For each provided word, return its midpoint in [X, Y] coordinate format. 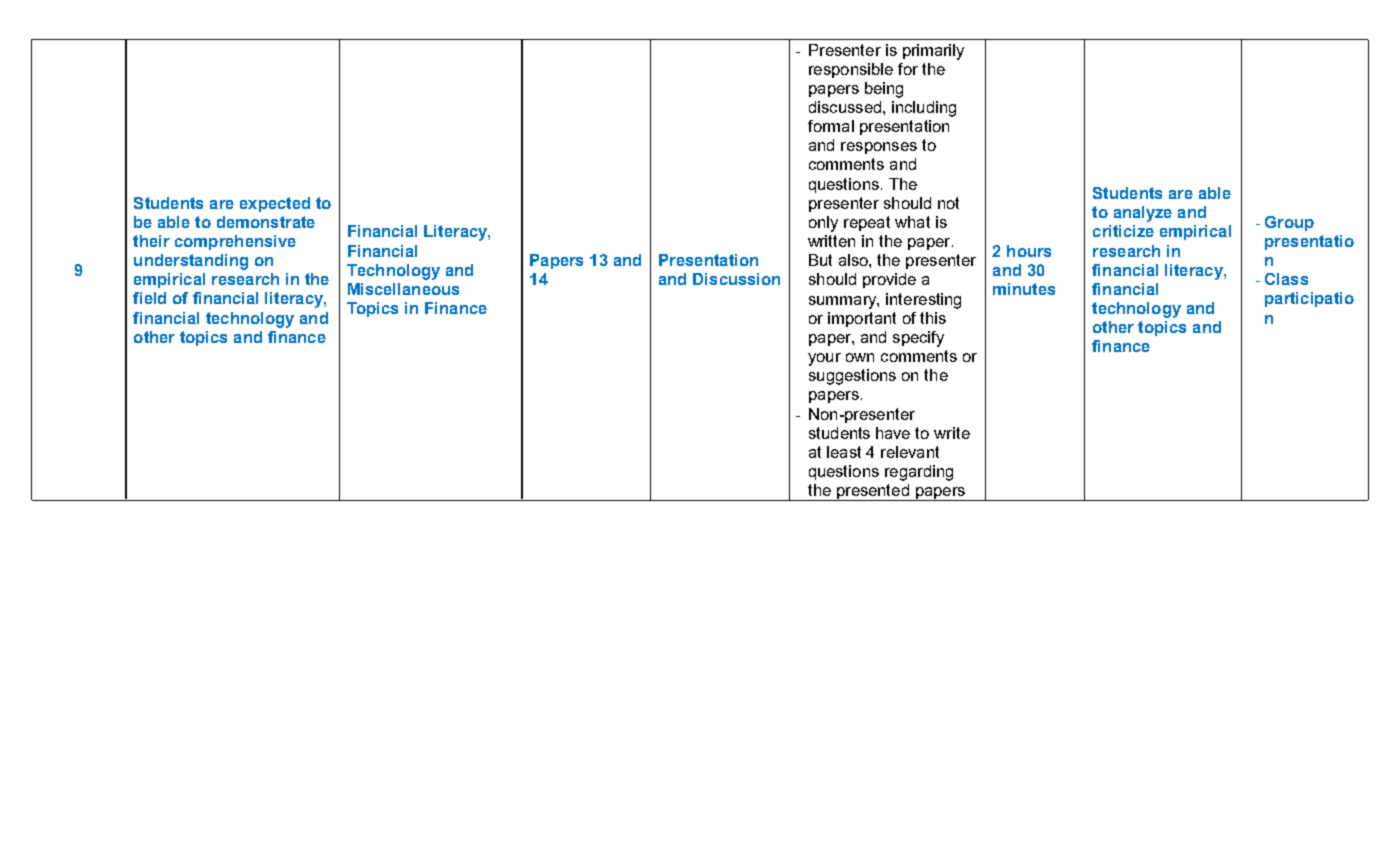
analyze [1143, 214]
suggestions [852, 377]
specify [918, 339]
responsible [851, 70]
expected [275, 204]
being [884, 90]
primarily [933, 52]
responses [879, 148]
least [844, 452]
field [149, 298]
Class [1286, 279]
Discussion [736, 279]
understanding [191, 262]
